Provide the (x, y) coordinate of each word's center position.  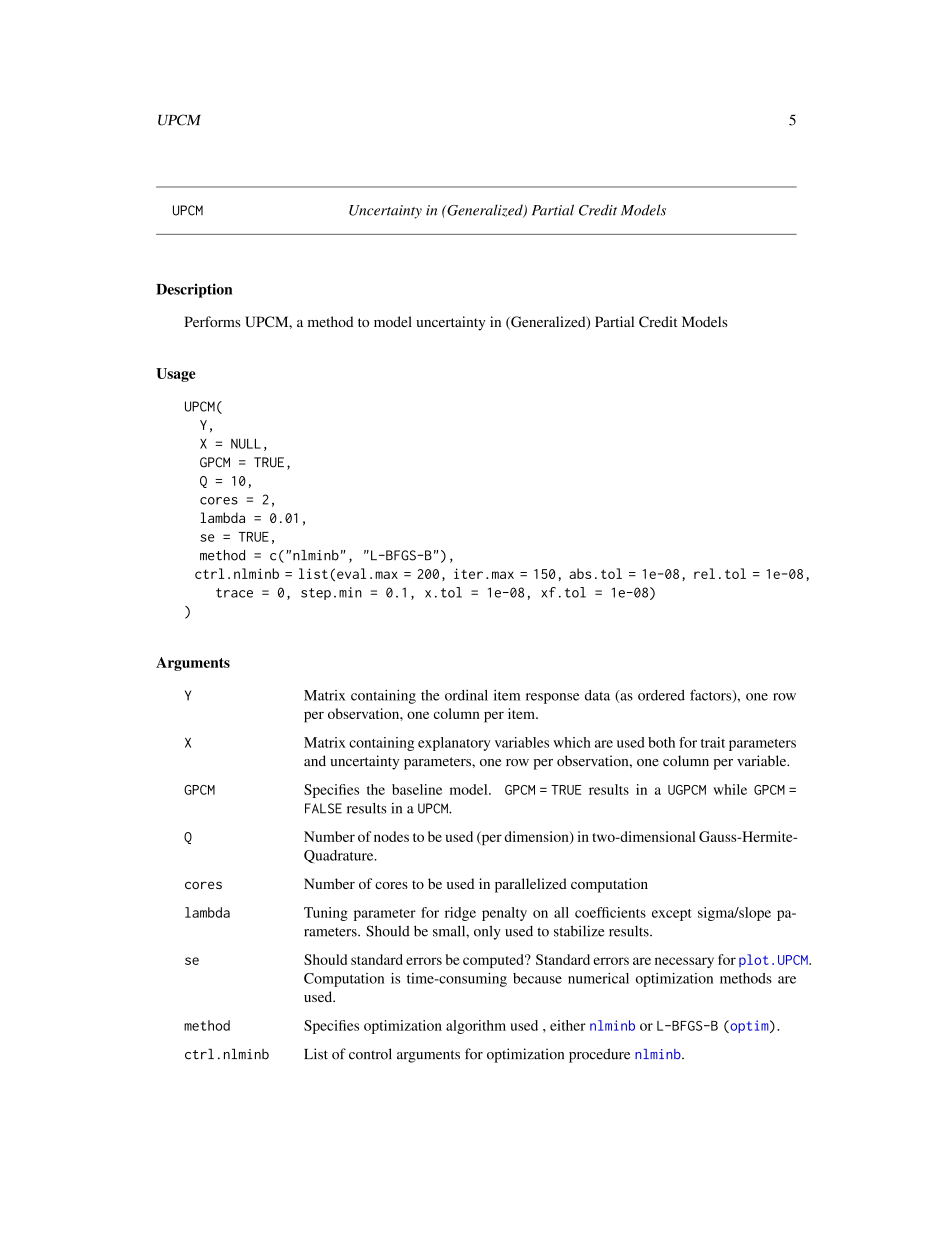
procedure (599, 1055)
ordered (661, 695)
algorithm (476, 1027)
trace (234, 593)
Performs (212, 321)
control (370, 1054)
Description (194, 290)
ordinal (466, 695)
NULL (246, 444)
